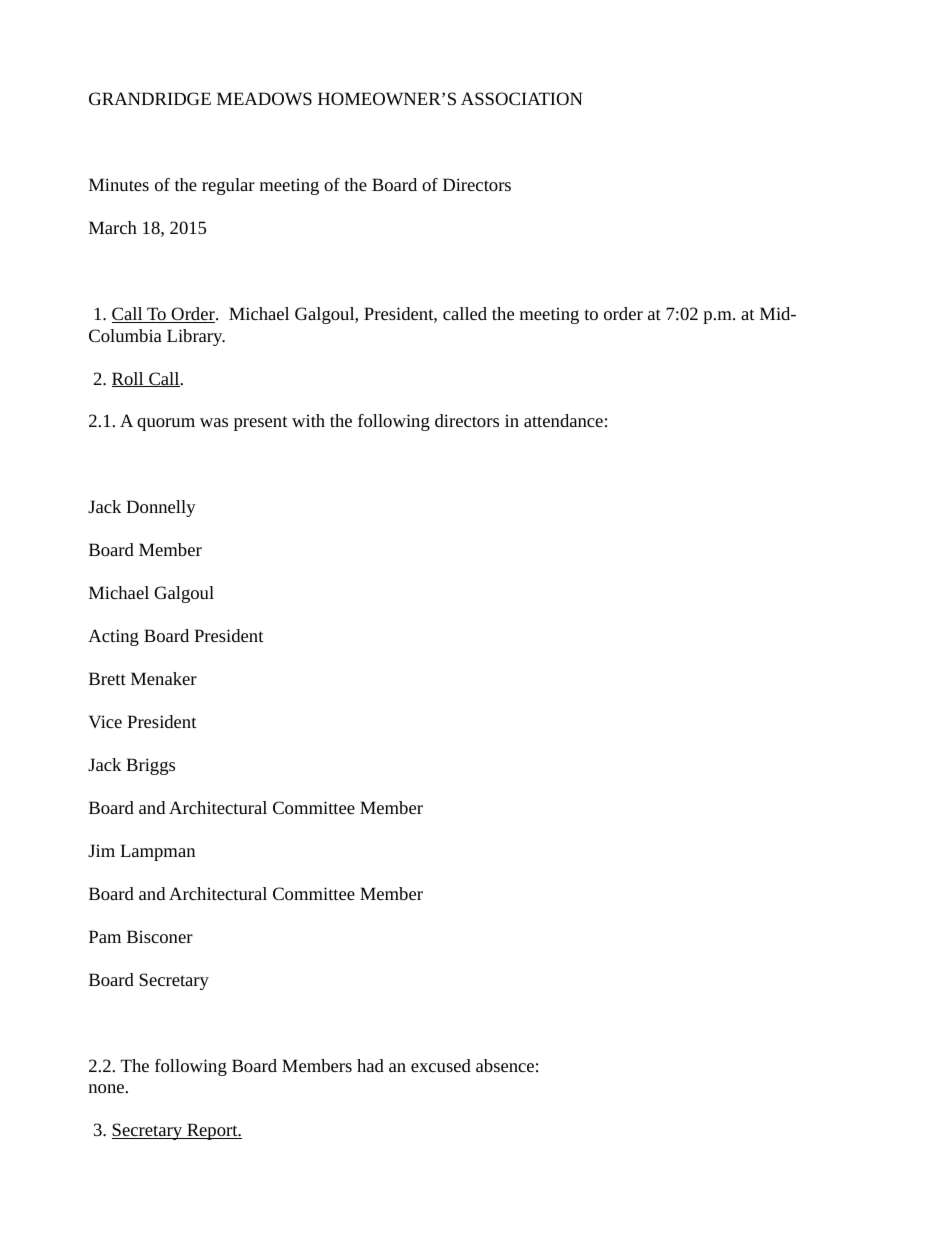 Image resolution: width=952 pixels, height=1233 pixels. I want to click on Briggs, so click(150, 766).
